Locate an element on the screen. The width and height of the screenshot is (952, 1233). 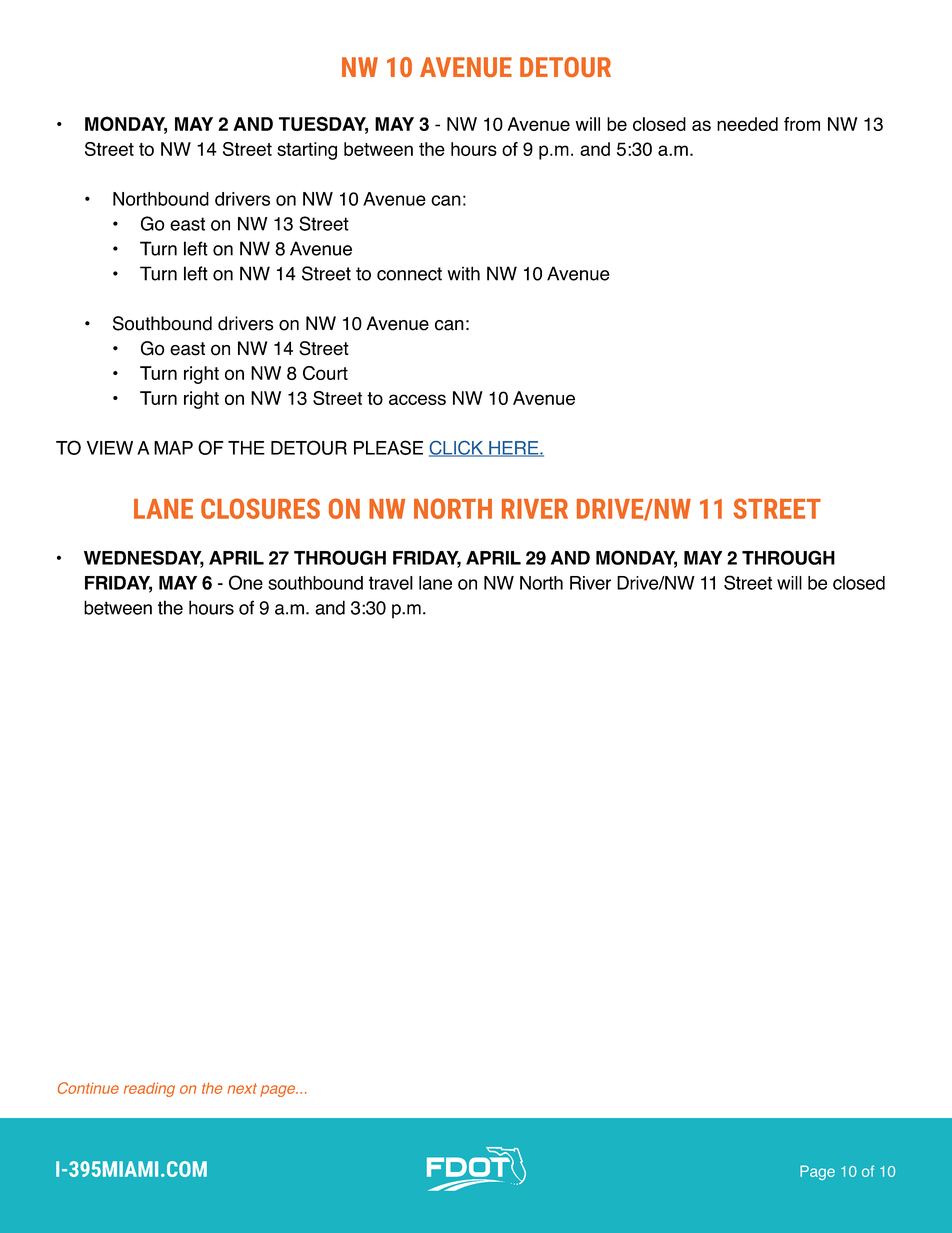
MAP is located at coordinates (173, 448).
